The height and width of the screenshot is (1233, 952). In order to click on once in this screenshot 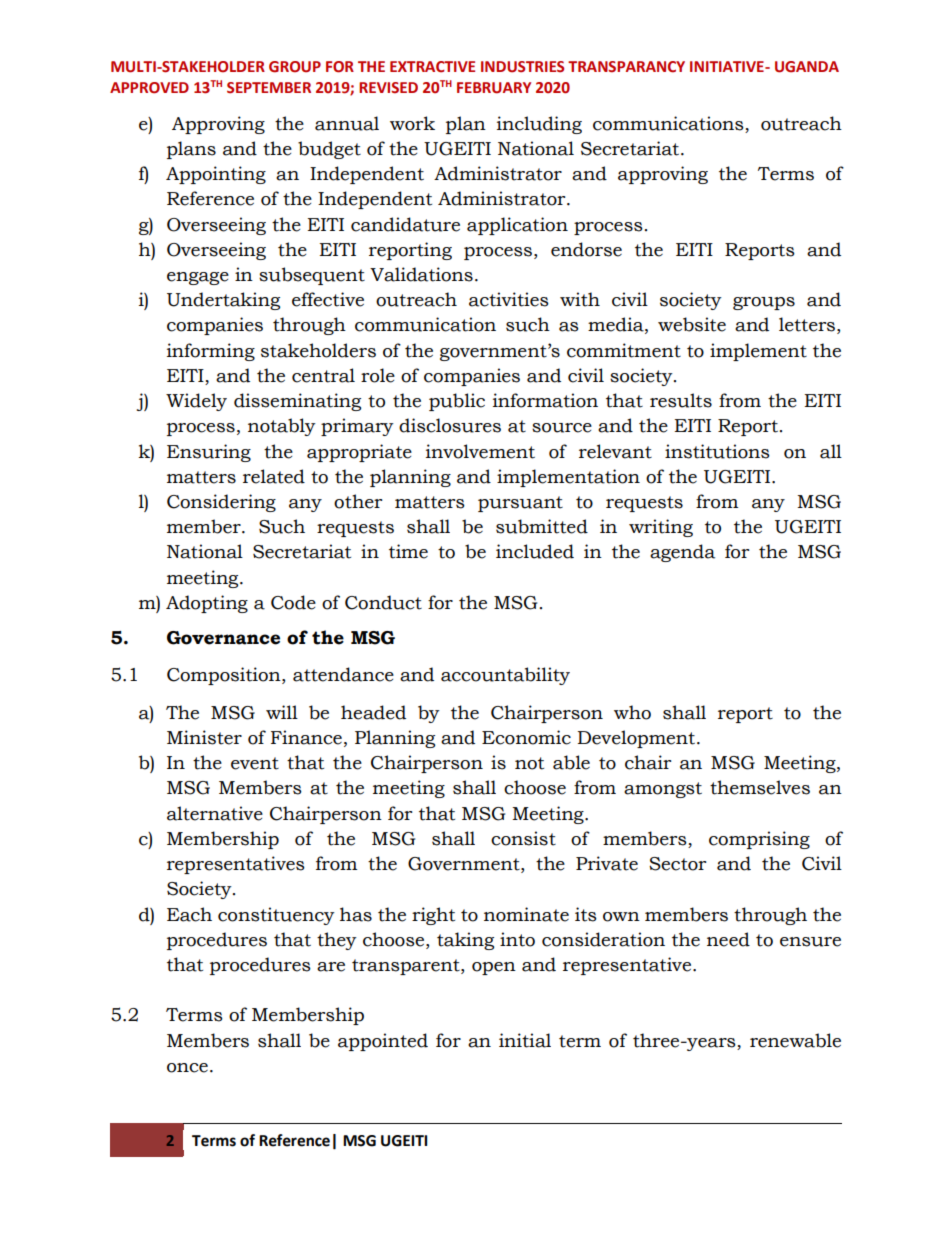, I will do `click(187, 1068)`.
